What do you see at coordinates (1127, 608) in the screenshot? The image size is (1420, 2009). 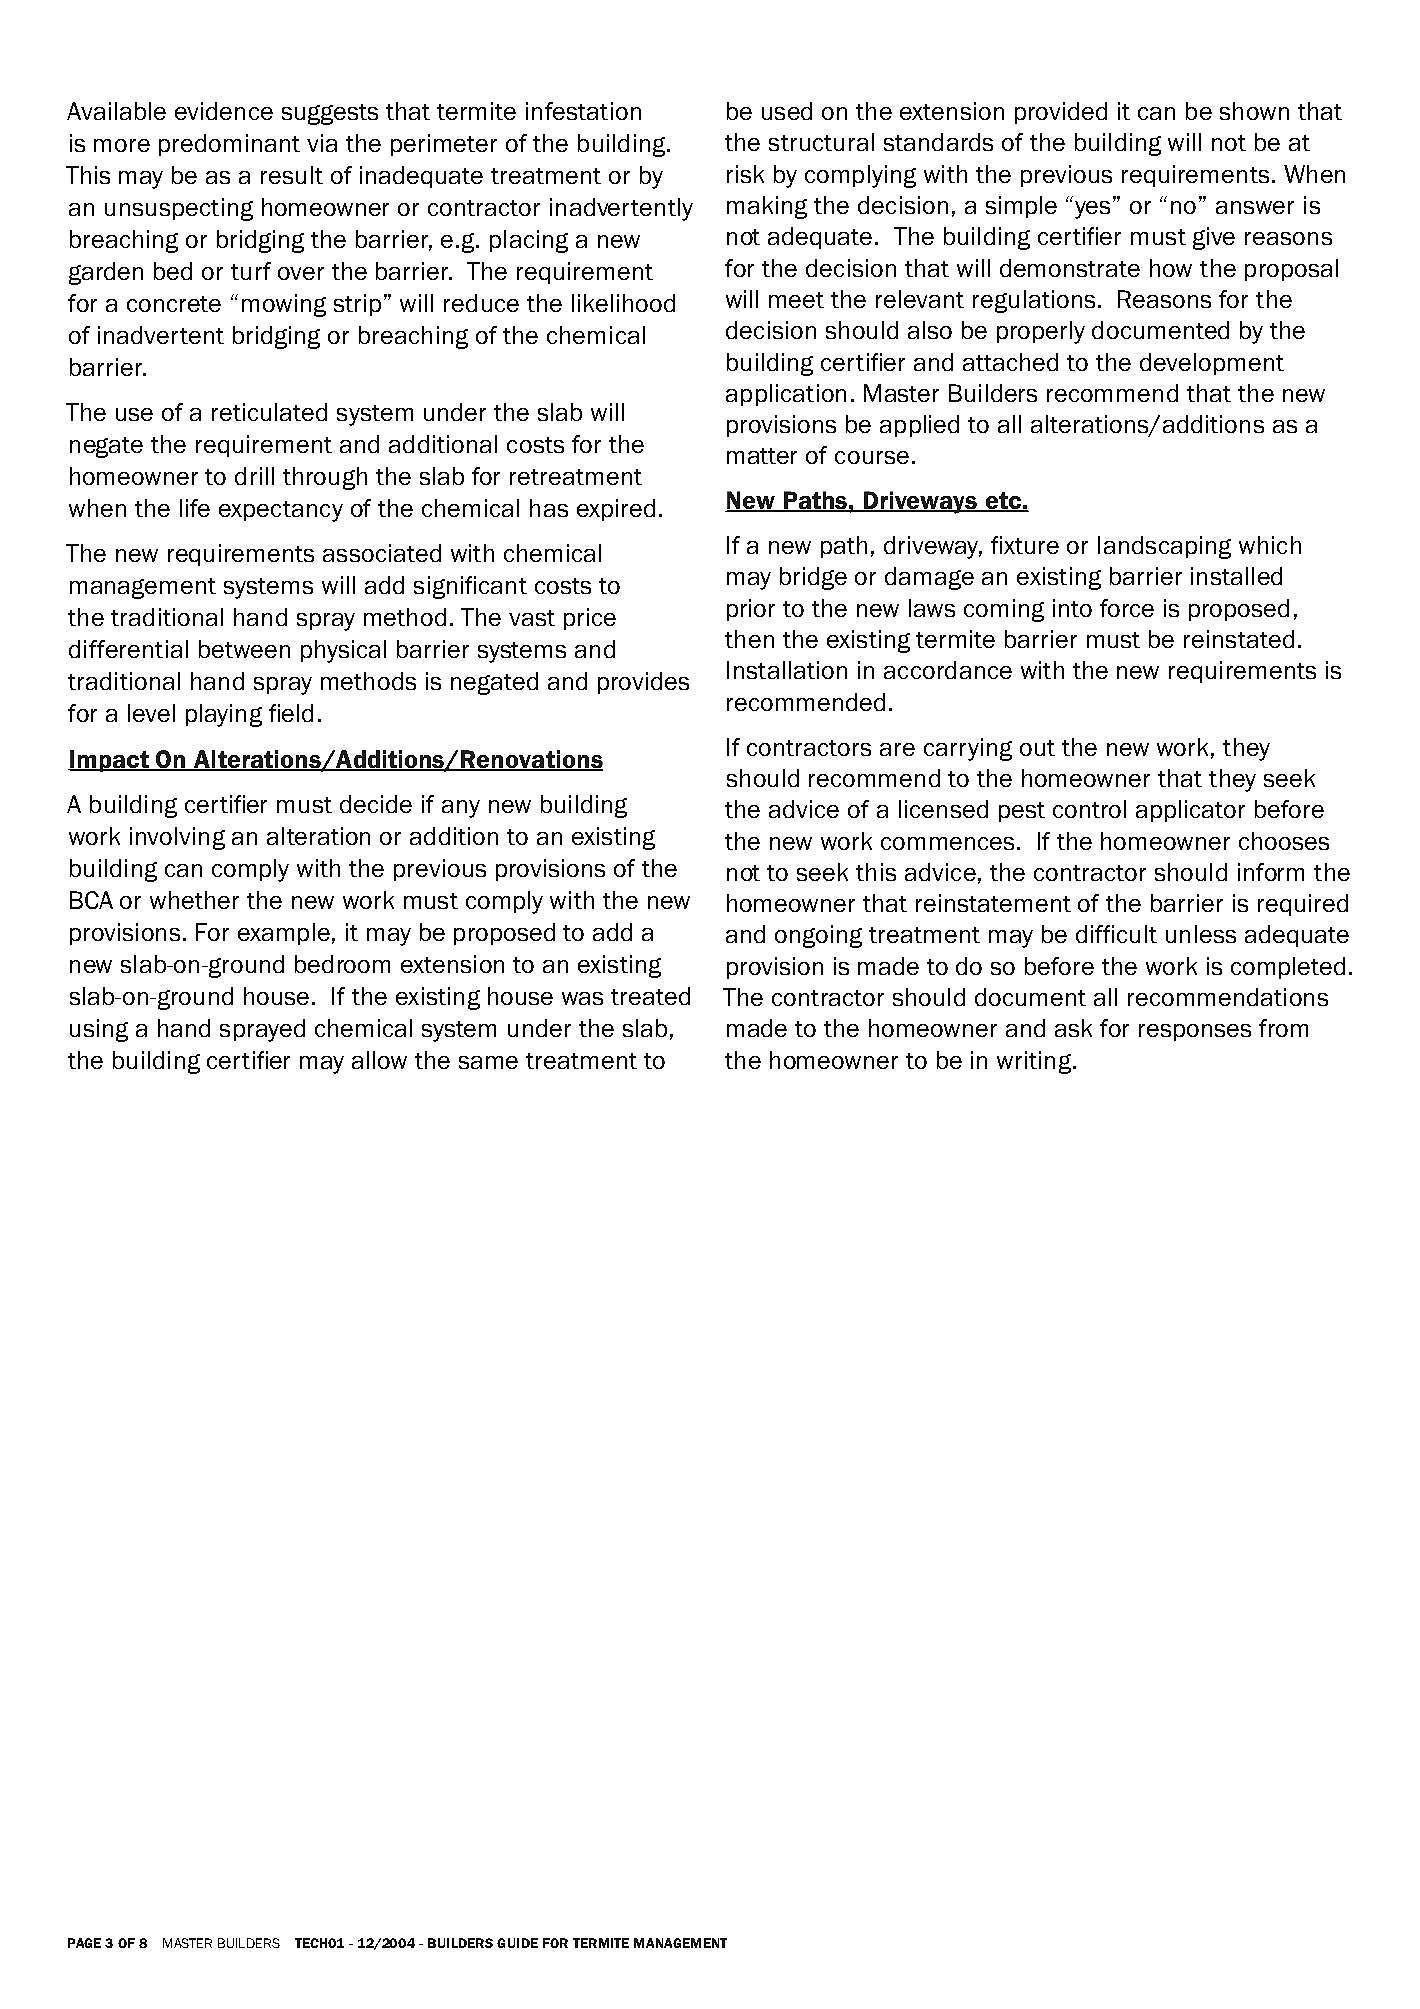 I see `force` at bounding box center [1127, 608].
